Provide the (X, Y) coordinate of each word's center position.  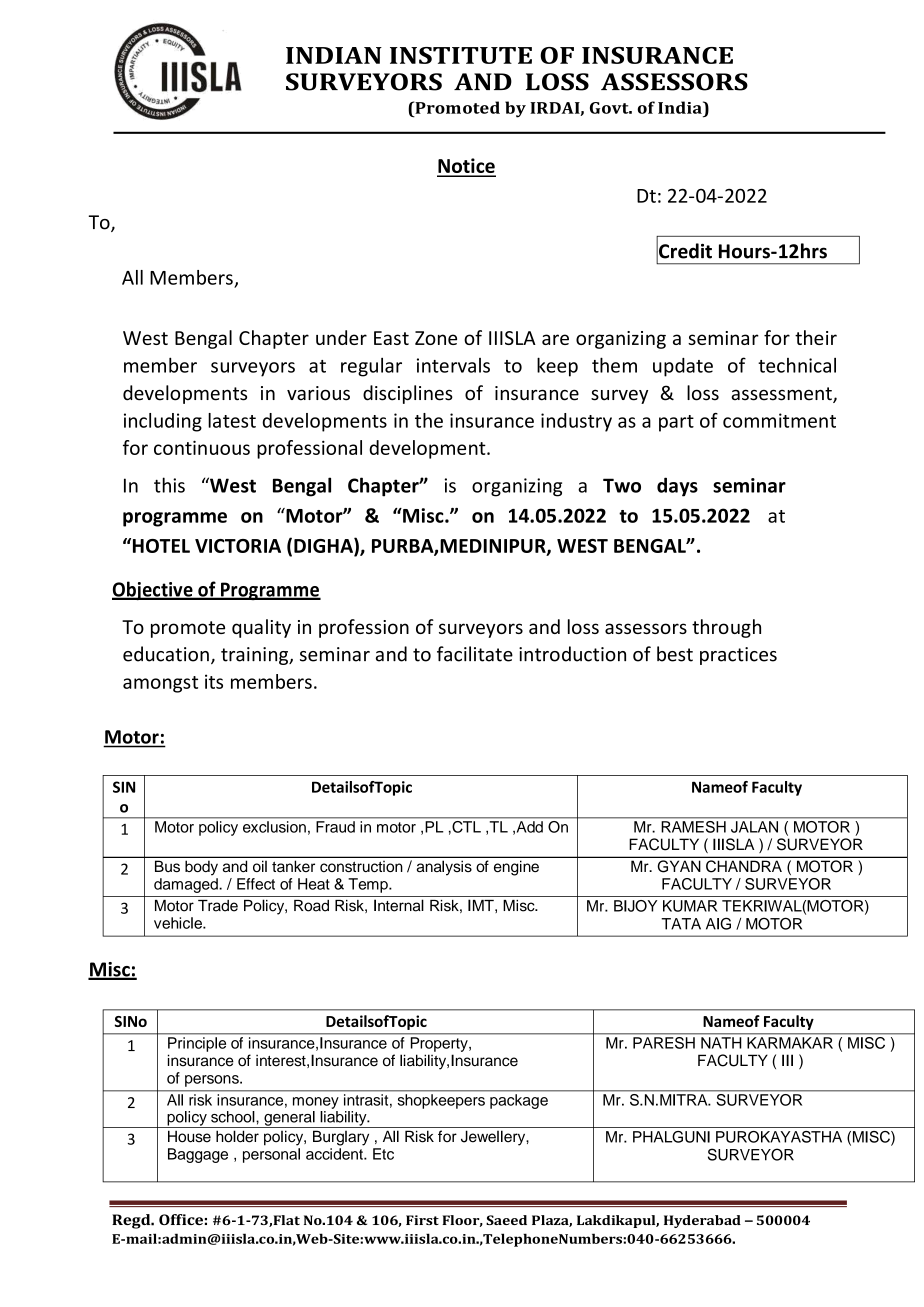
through (726, 628)
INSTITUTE (461, 55)
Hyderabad (702, 1221)
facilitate (475, 654)
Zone (436, 338)
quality (261, 628)
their (816, 337)
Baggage (198, 1155)
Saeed (506, 1220)
